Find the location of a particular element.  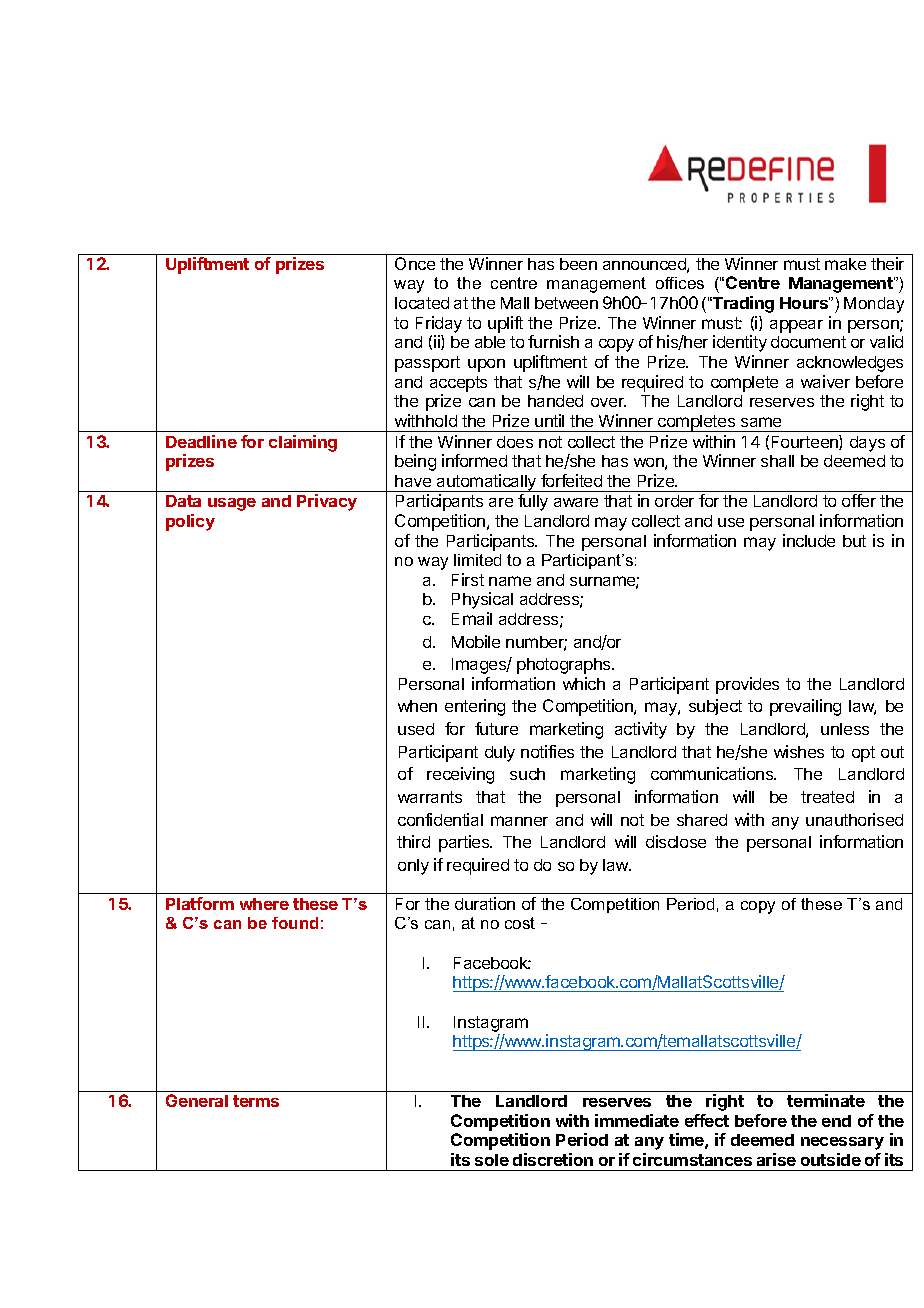

prevailing is located at coordinates (805, 707).
